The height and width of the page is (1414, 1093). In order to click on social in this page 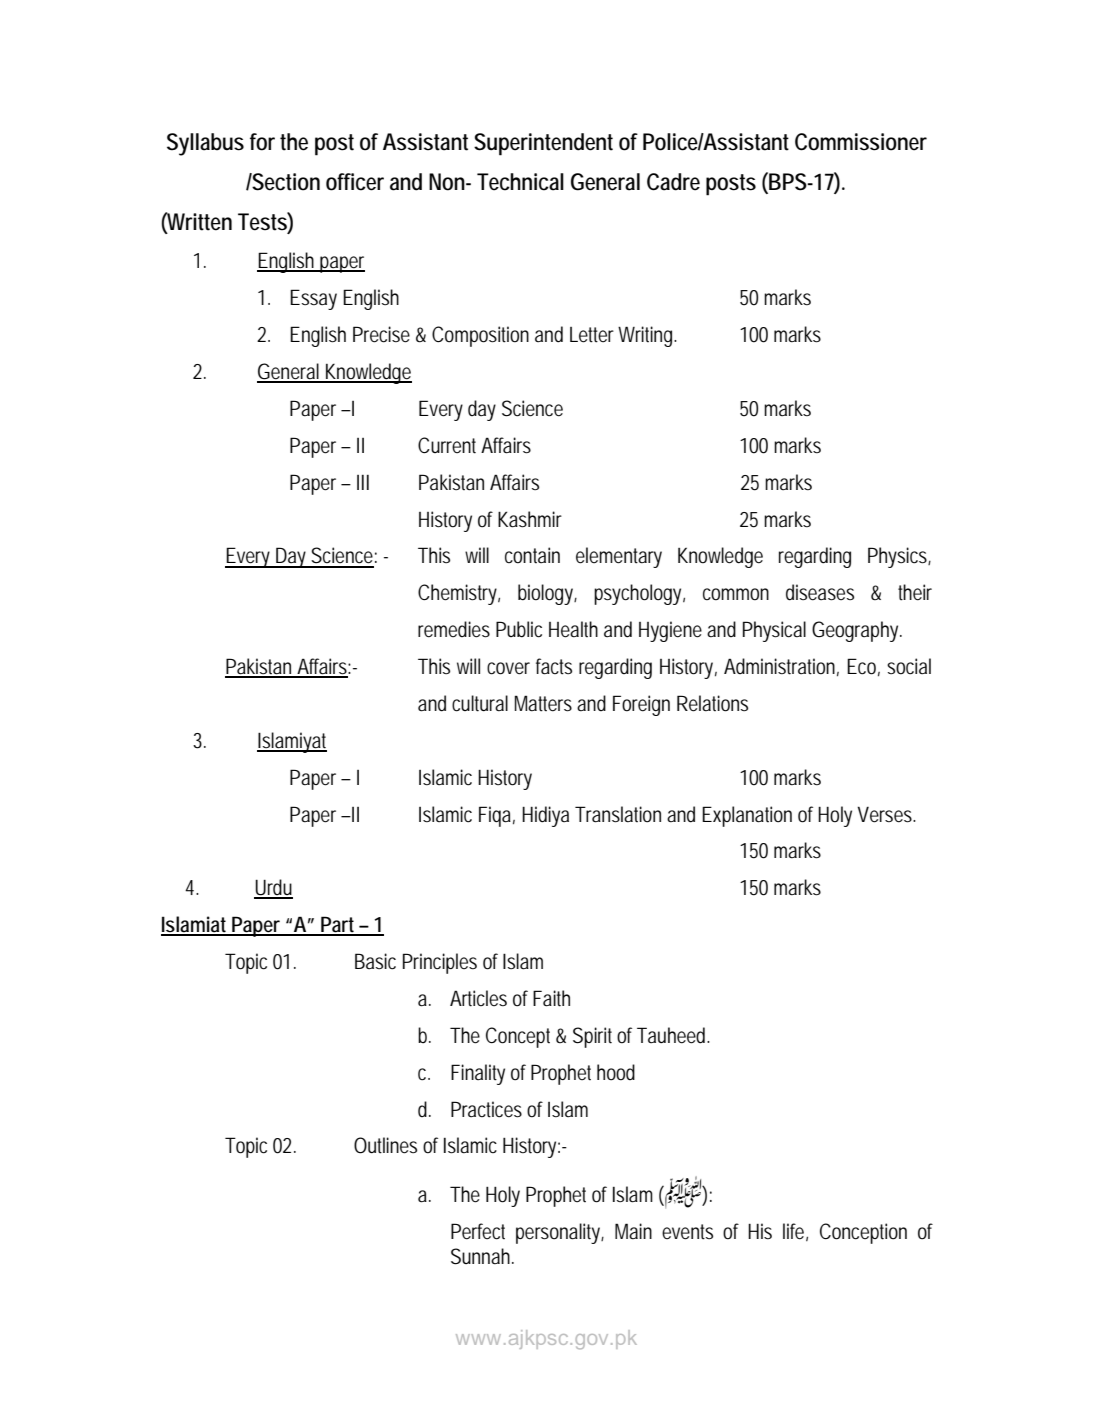, I will do `click(909, 666)`.
